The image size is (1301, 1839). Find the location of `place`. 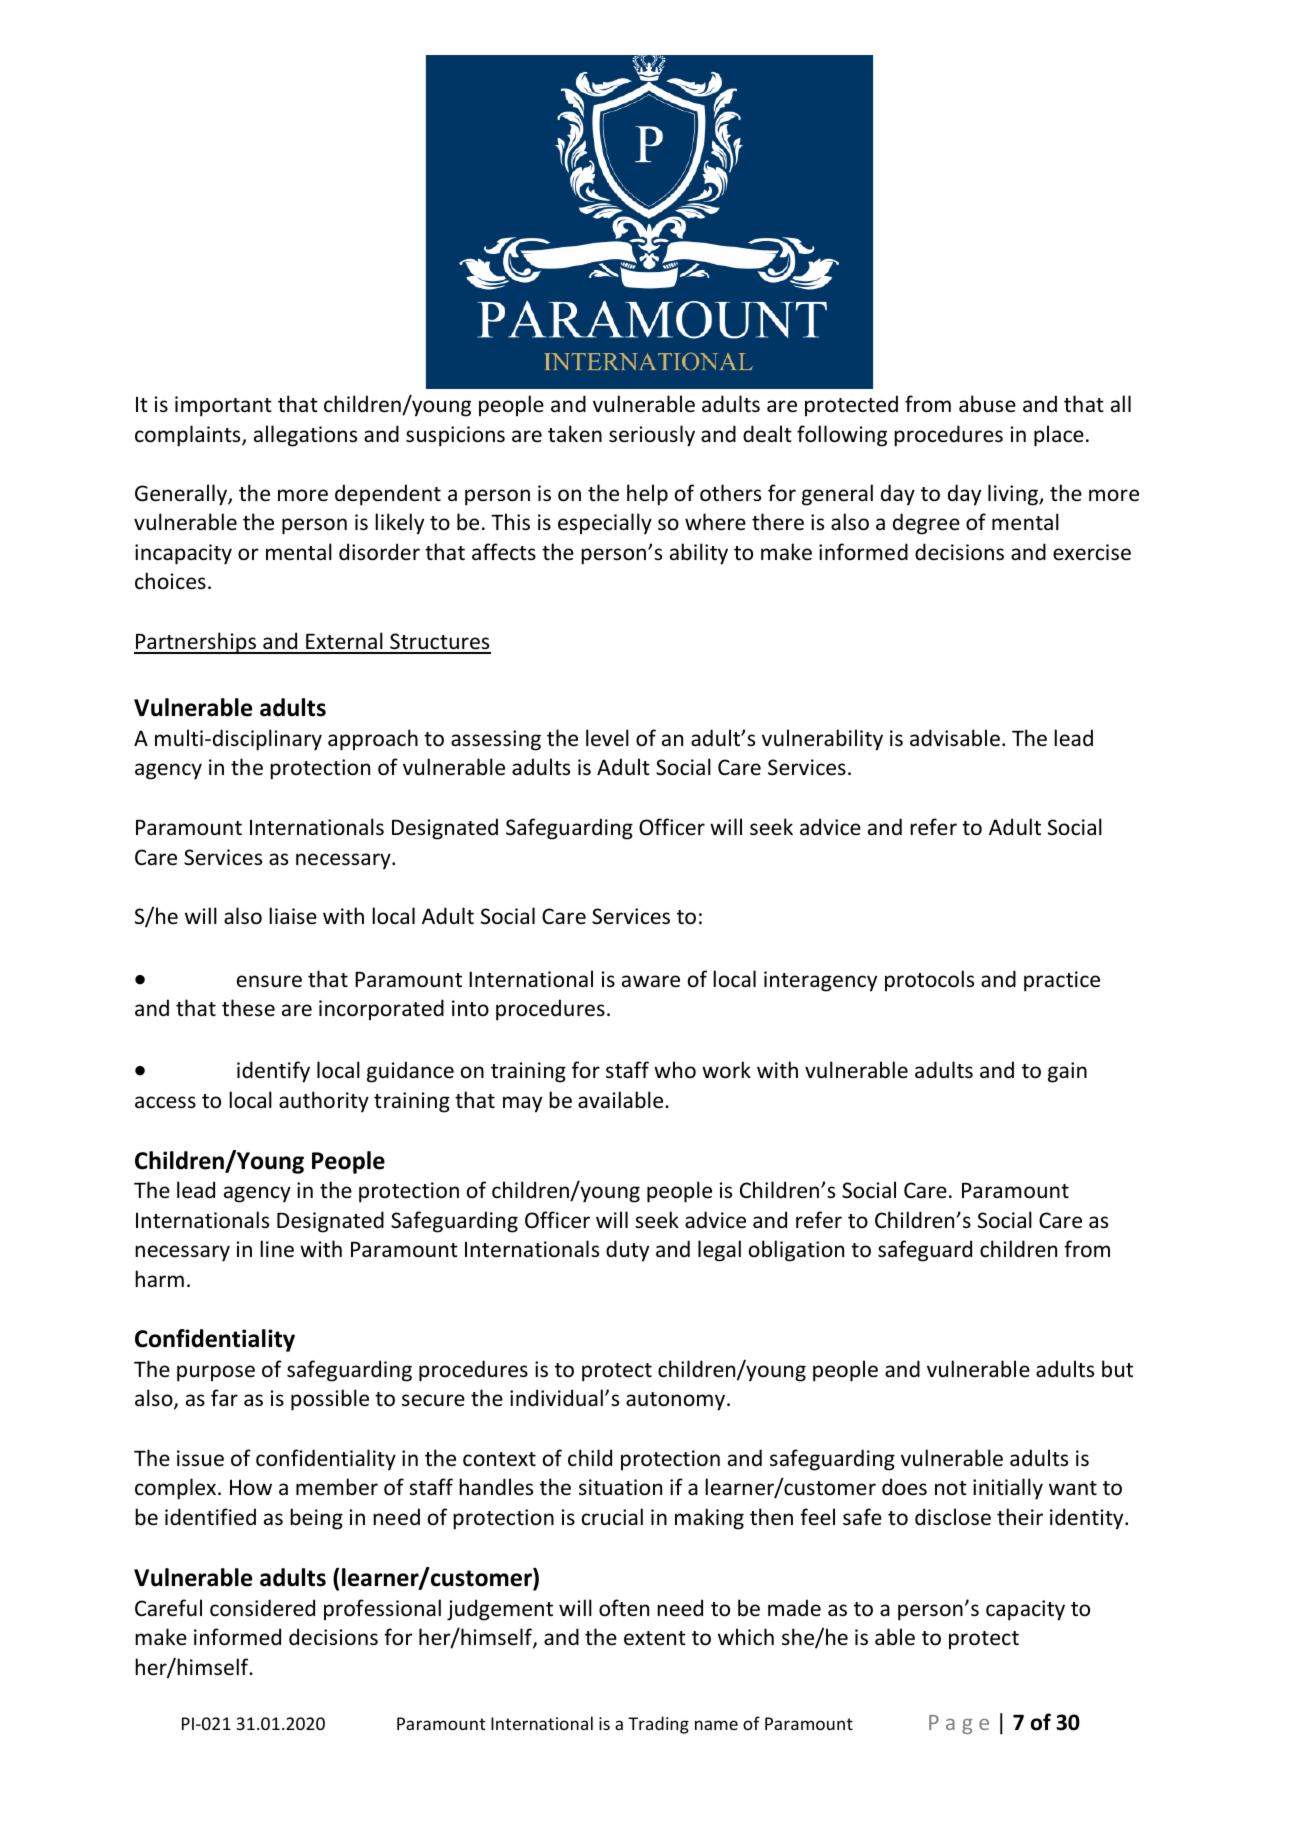

place is located at coordinates (1059, 436).
